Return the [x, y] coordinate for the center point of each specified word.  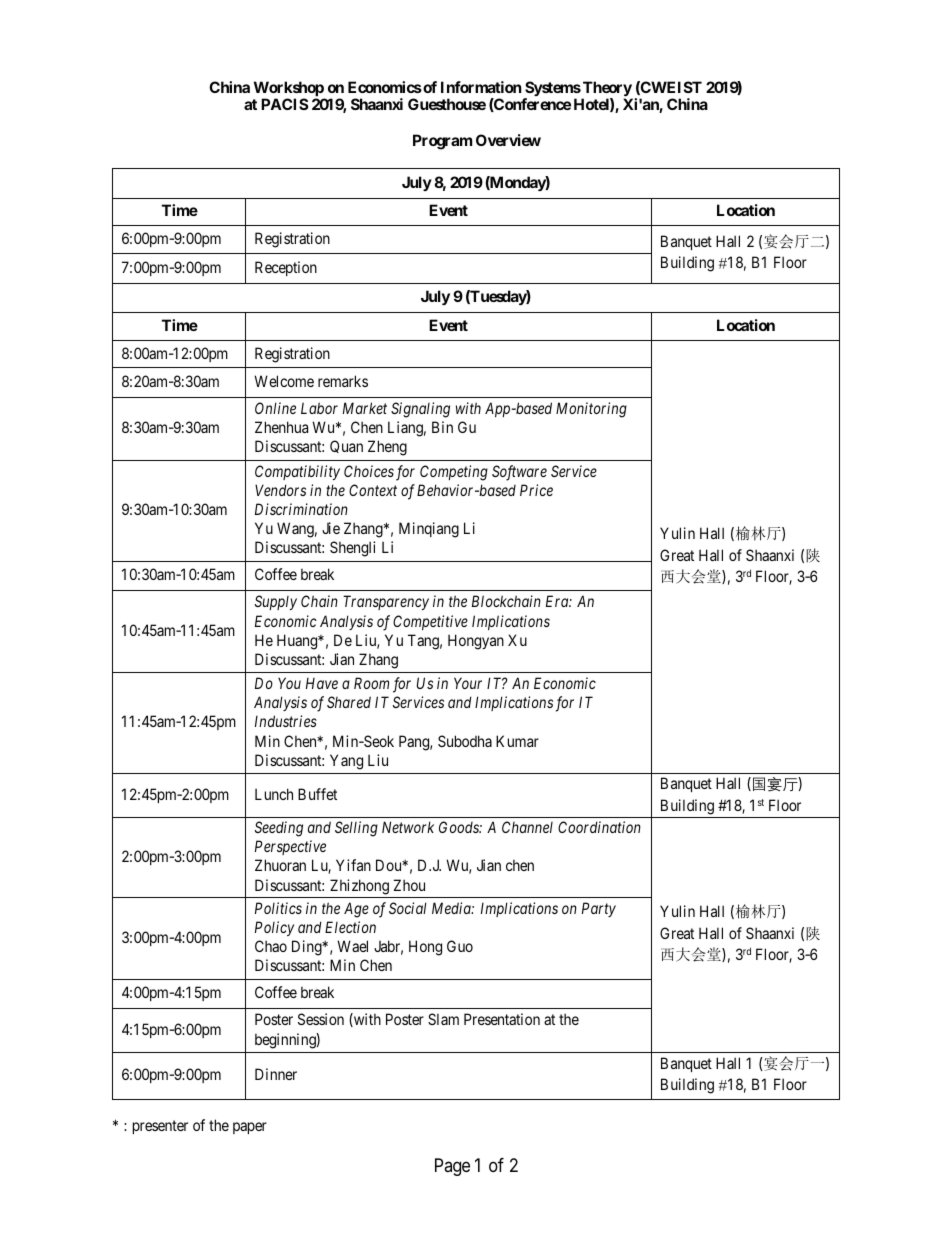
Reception [286, 268]
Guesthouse [447, 104]
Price [536, 490]
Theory [607, 90]
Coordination [599, 827]
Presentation [502, 1019]
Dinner [276, 1074]
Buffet [317, 794]
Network [408, 827]
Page [452, 1167]
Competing [454, 473]
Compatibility [297, 472]
